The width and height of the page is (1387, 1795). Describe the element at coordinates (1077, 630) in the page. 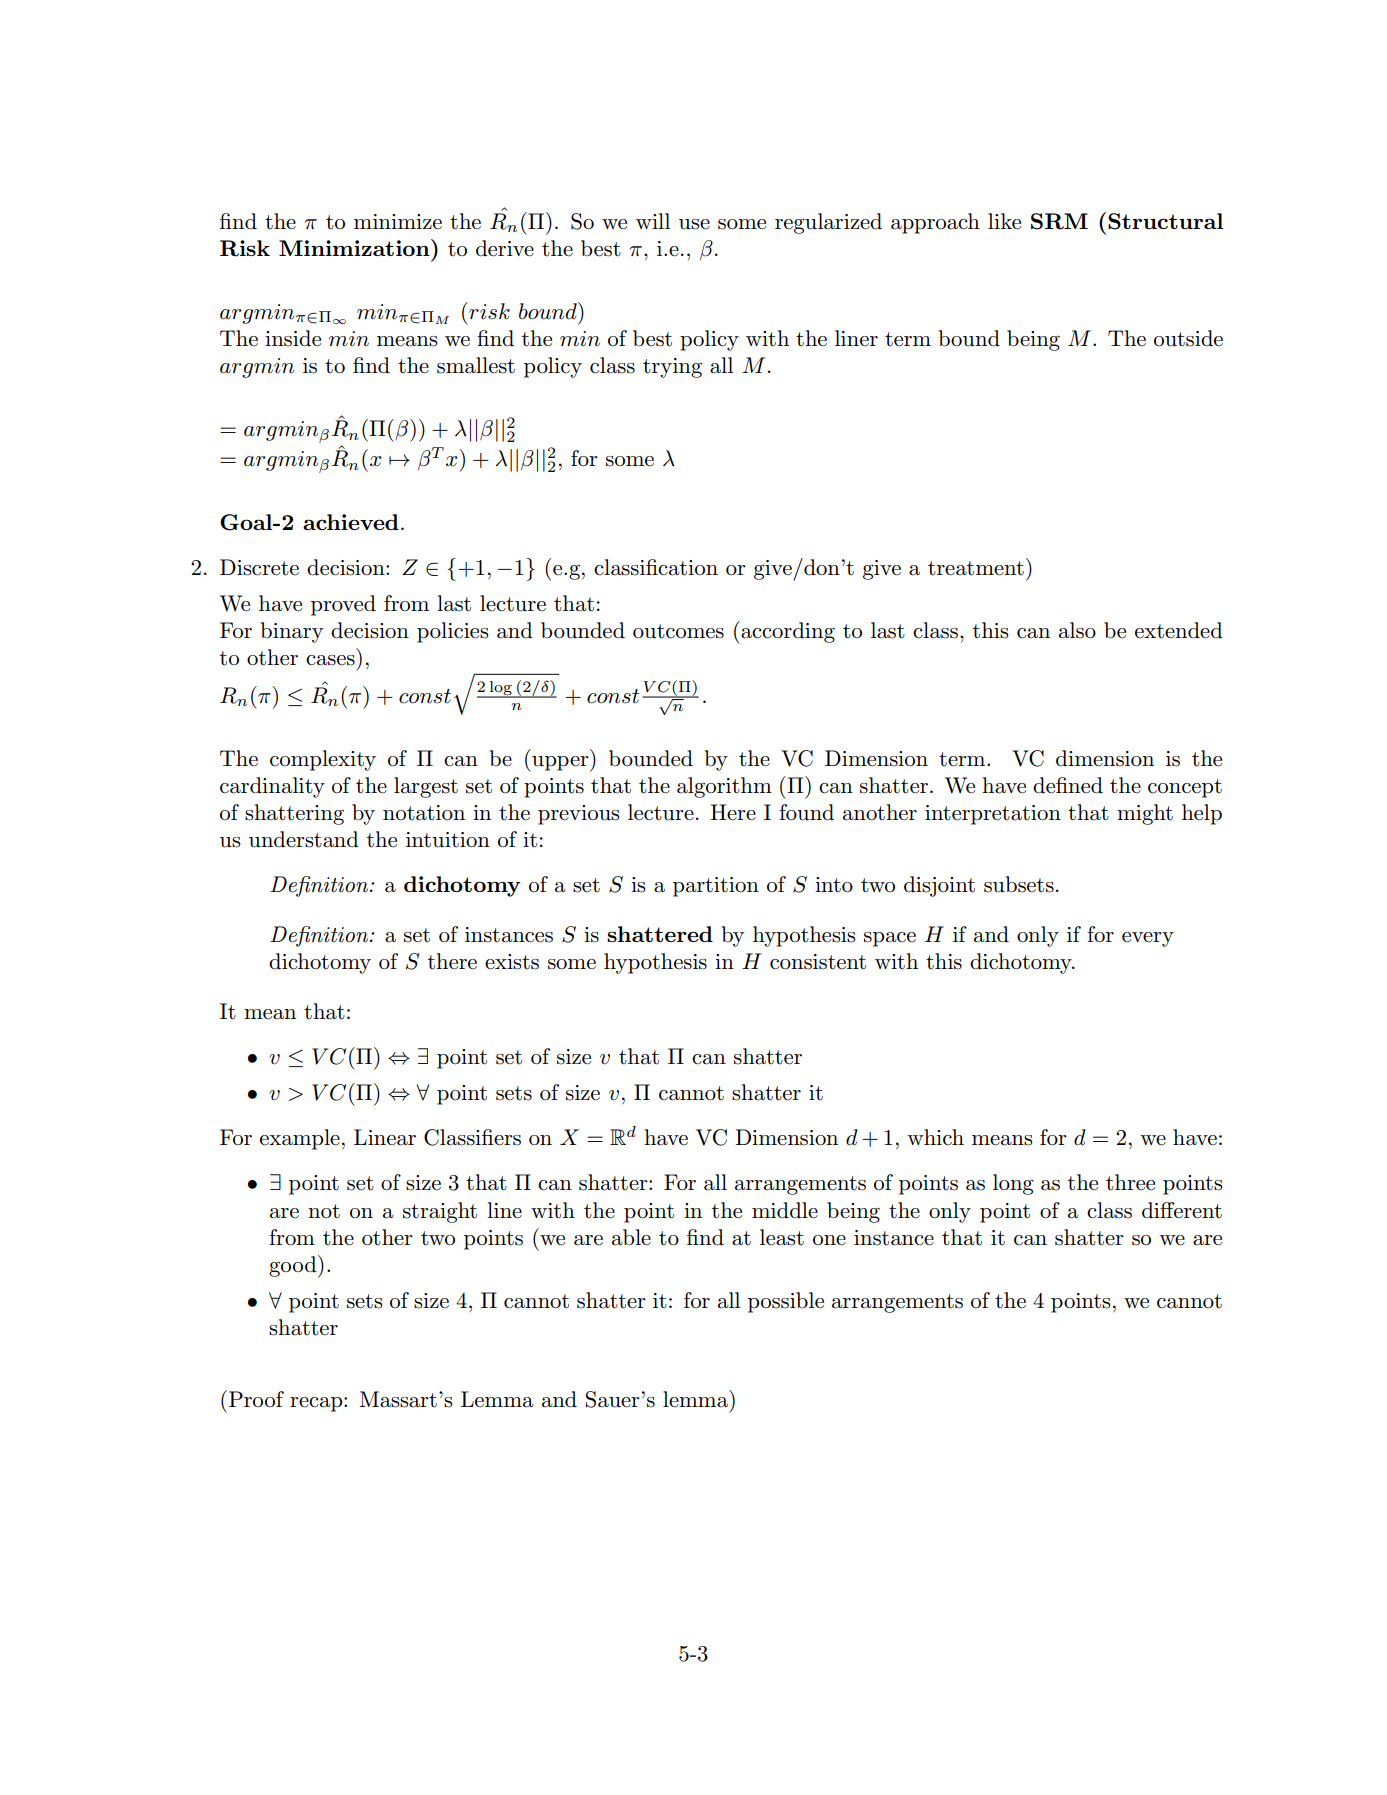

I see `also` at that location.
